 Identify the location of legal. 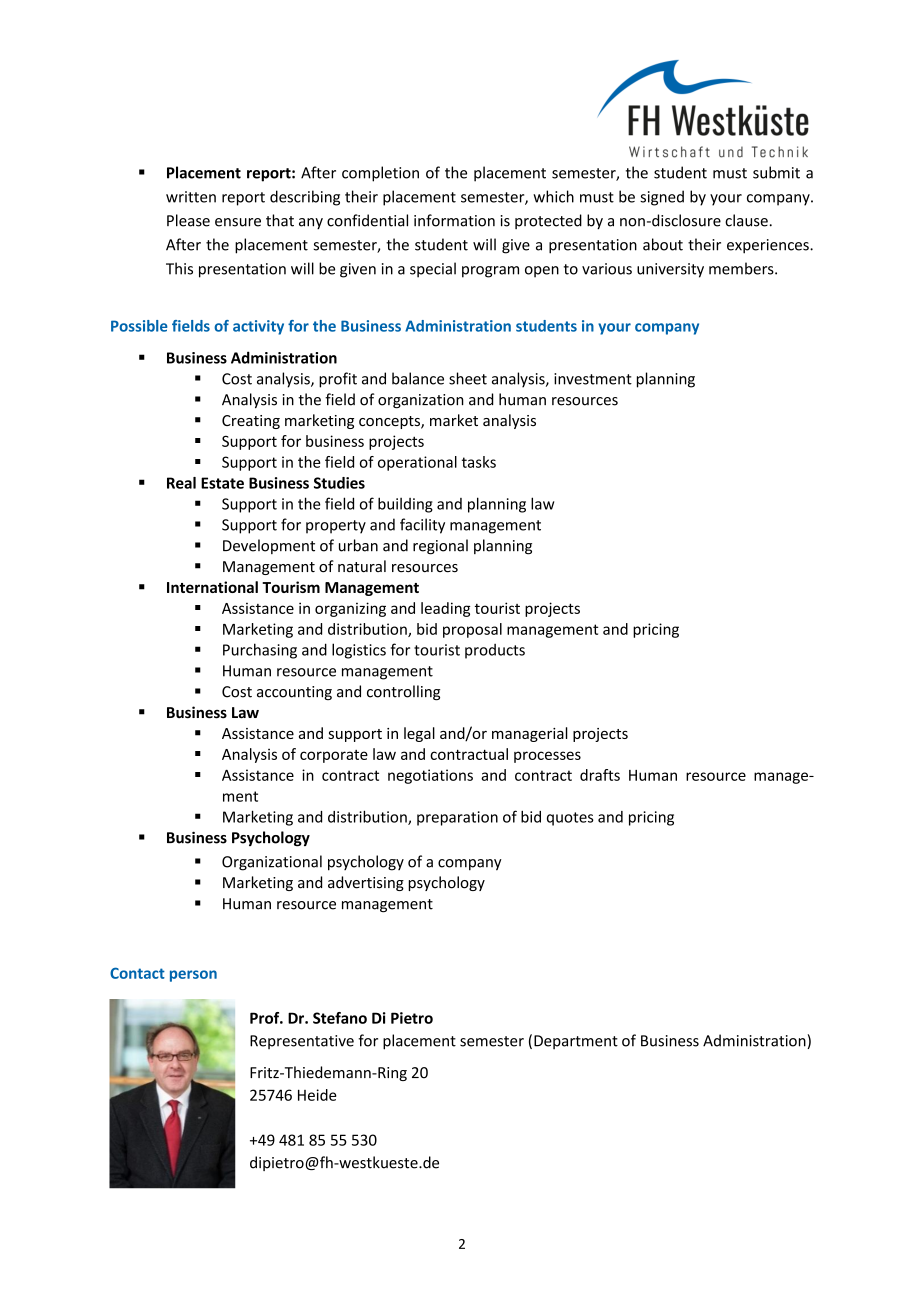
(419, 734).
